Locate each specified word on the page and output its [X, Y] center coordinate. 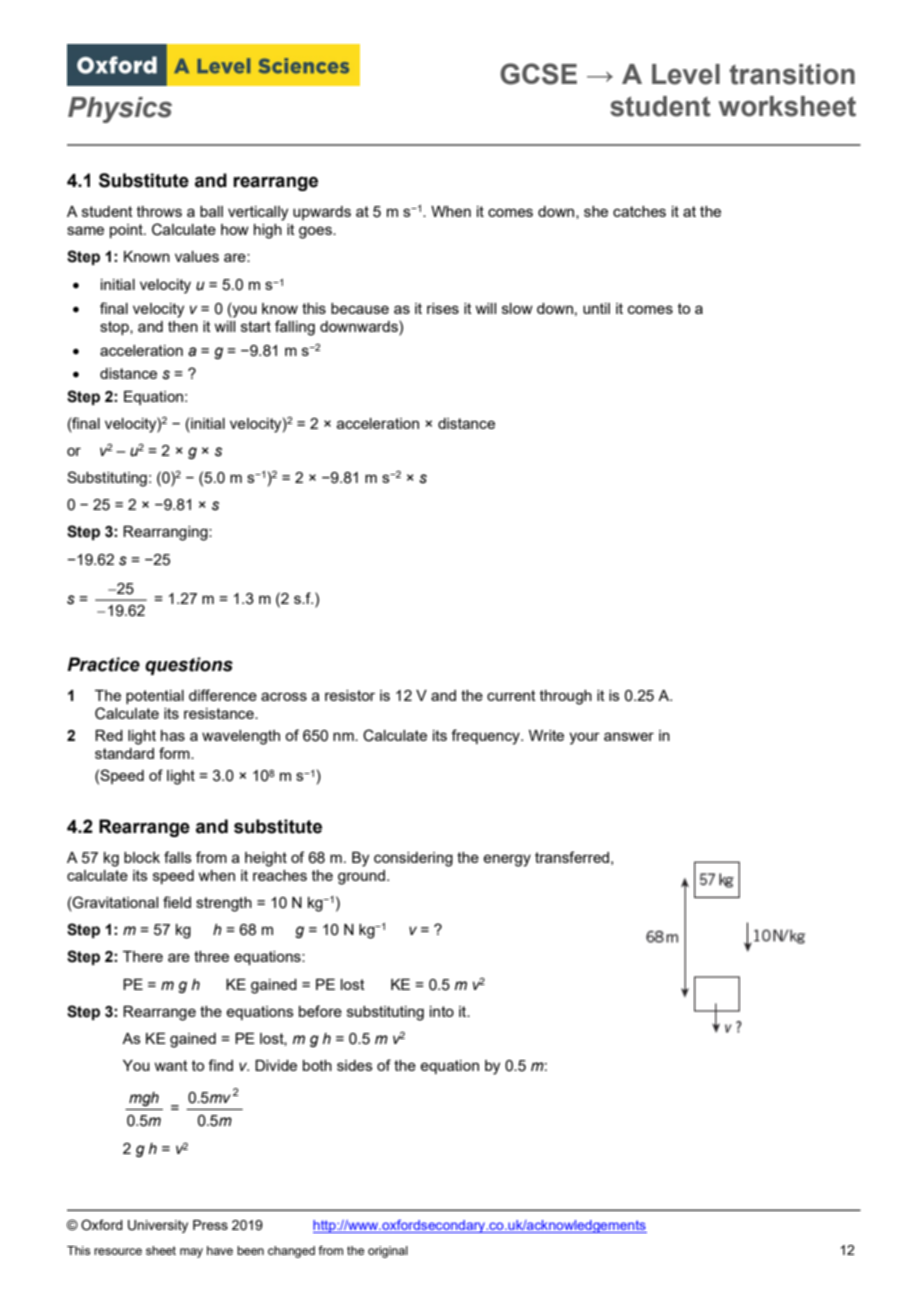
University [158, 1226]
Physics [120, 110]
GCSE [538, 74]
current [511, 695]
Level [686, 74]
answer [629, 736]
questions [189, 666]
